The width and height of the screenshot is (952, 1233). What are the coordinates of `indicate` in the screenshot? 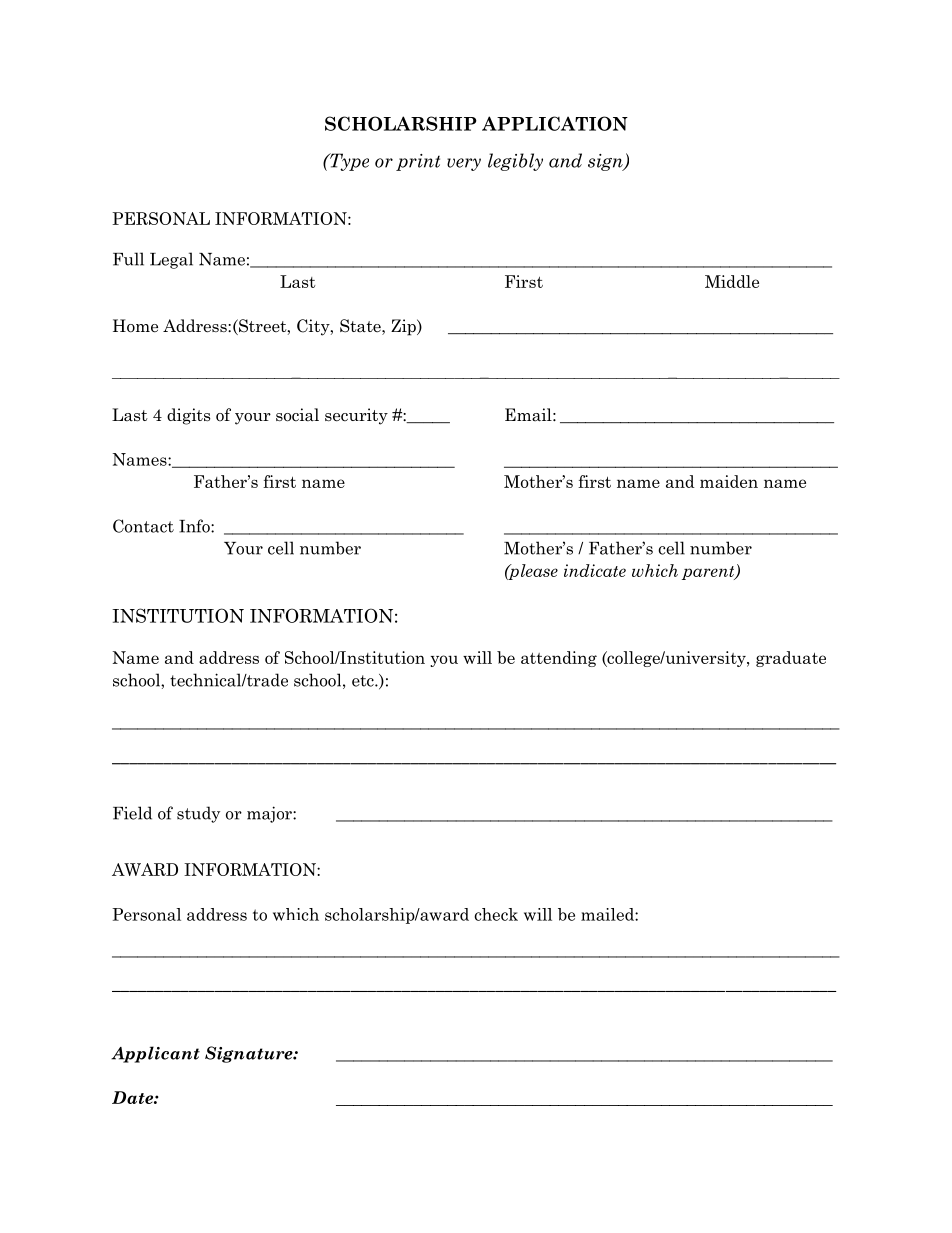 It's located at (595, 570).
